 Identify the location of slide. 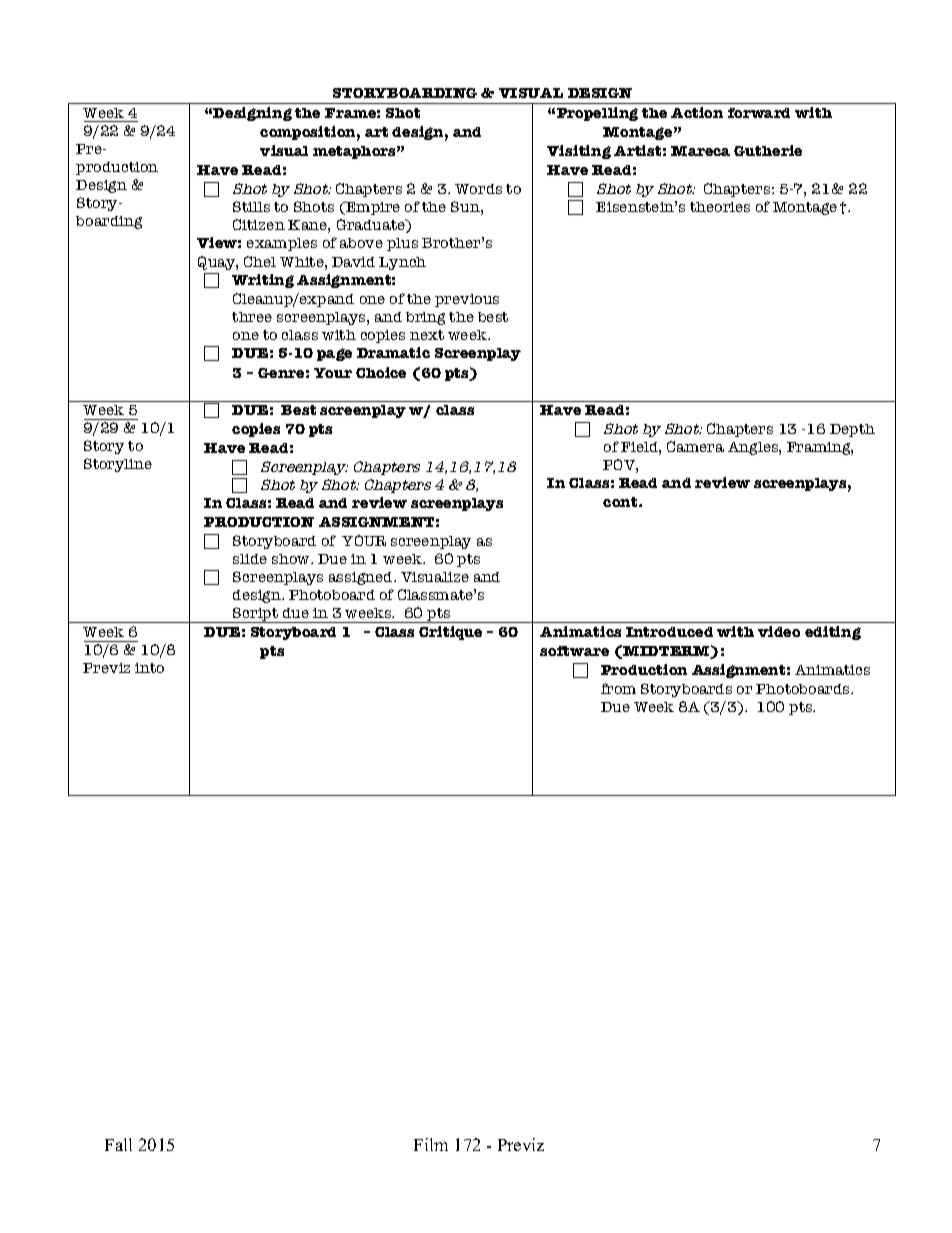
(250, 559).
